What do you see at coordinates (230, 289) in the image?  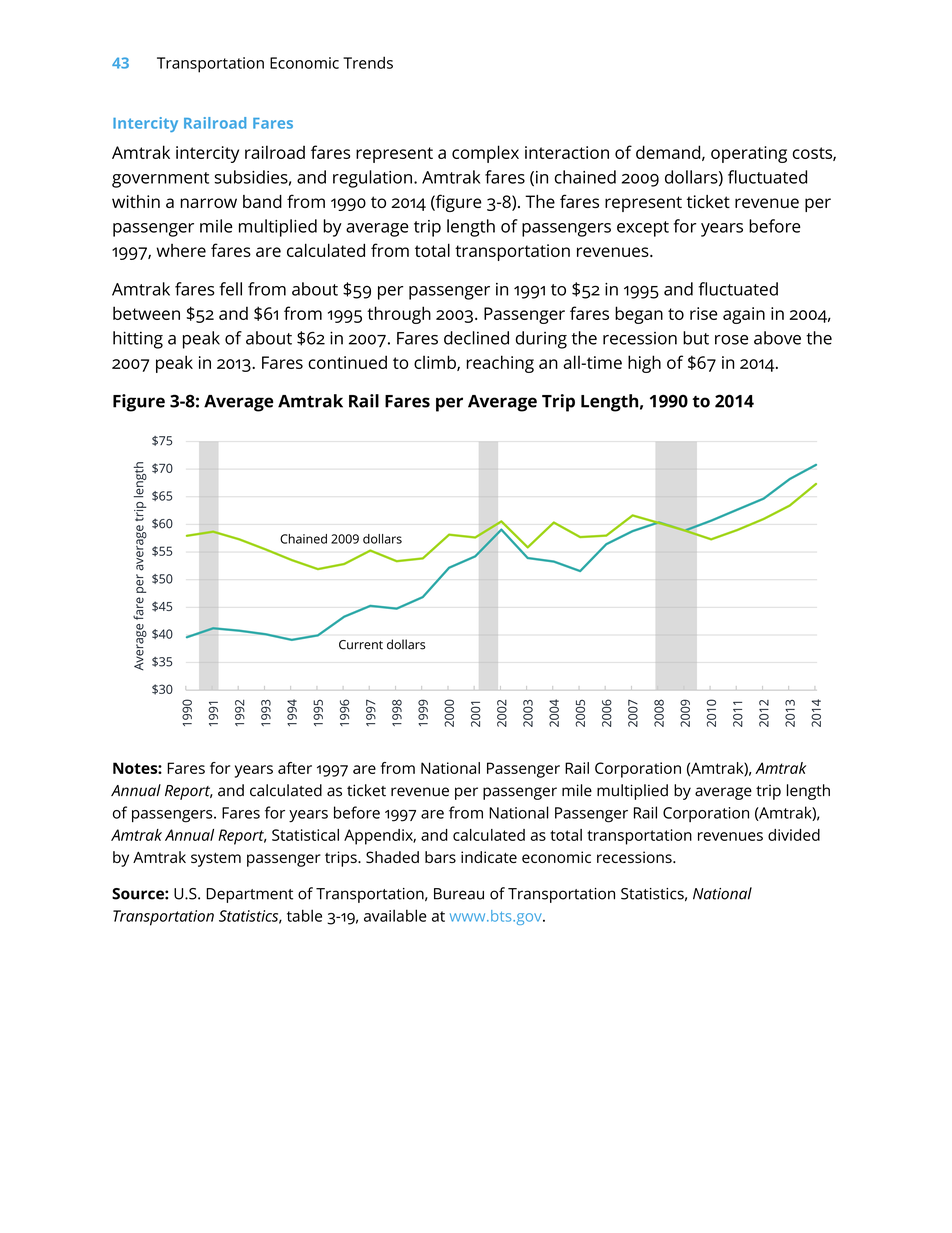 I see `fell` at bounding box center [230, 289].
